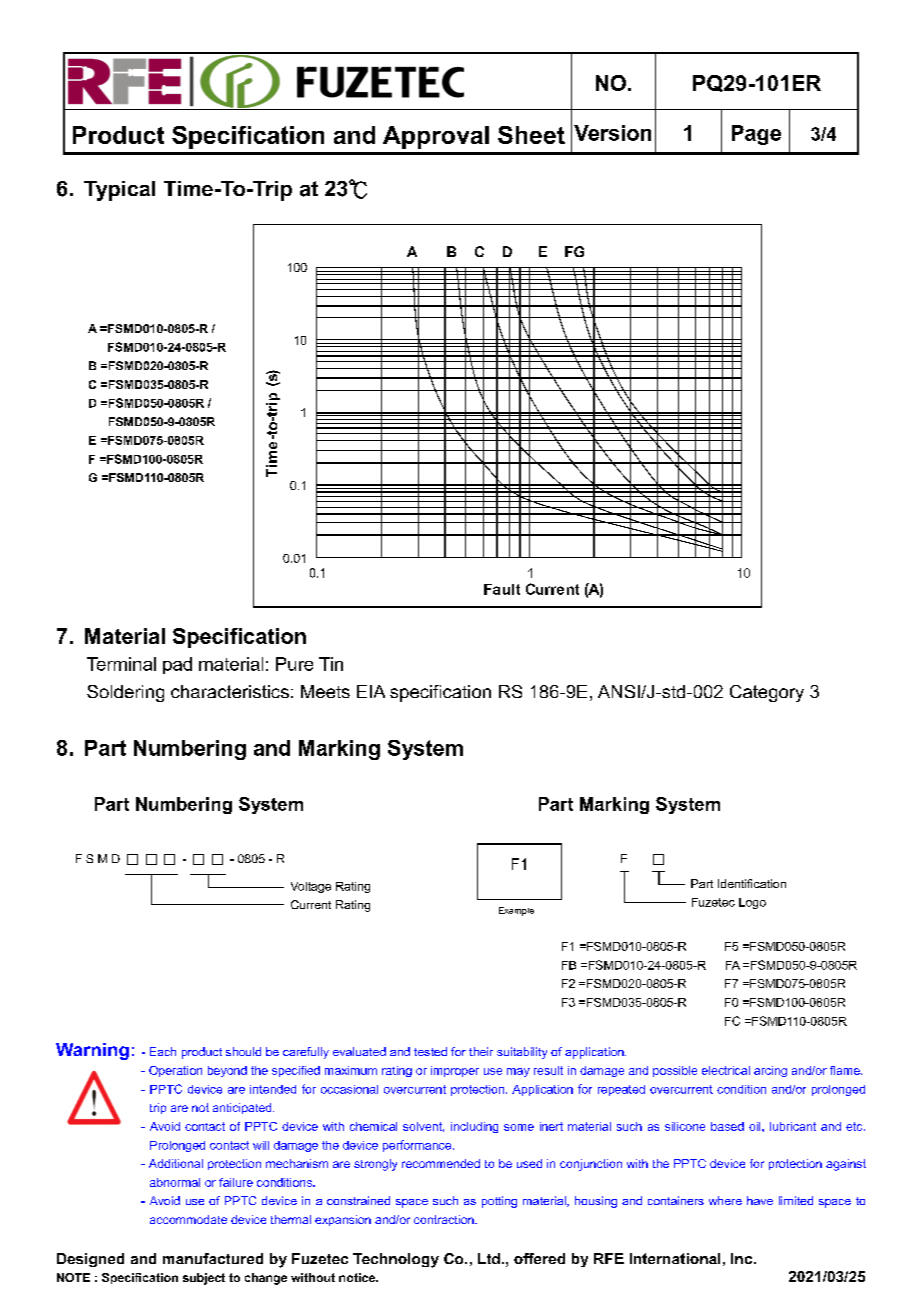 This screenshot has width=924, height=1308. What do you see at coordinates (489, 1258) in the screenshot?
I see `Ltd` at bounding box center [489, 1258].
